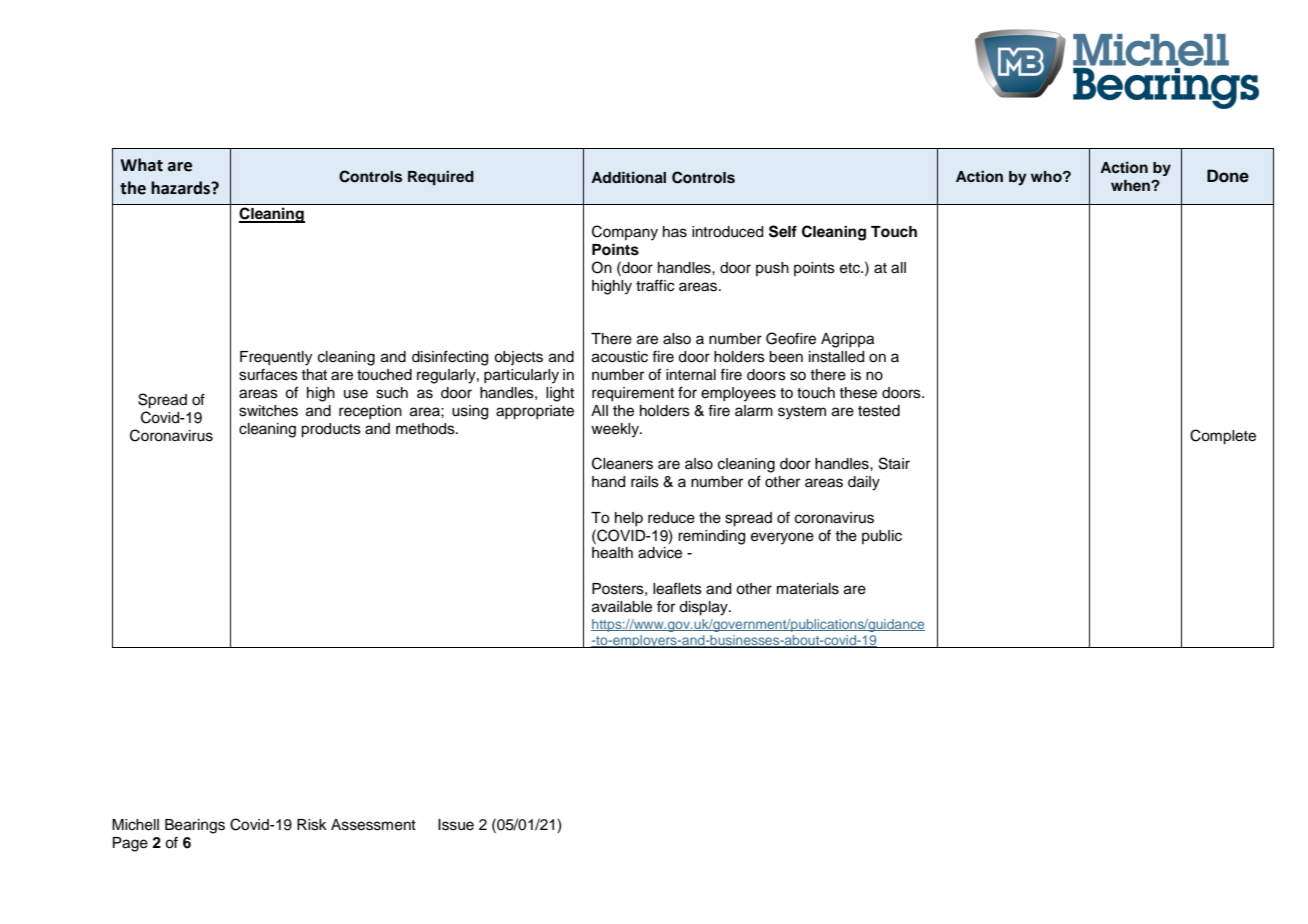 This document has height=924, width=1308. Describe the element at coordinates (628, 177) in the document. I see `Additional` at that location.
